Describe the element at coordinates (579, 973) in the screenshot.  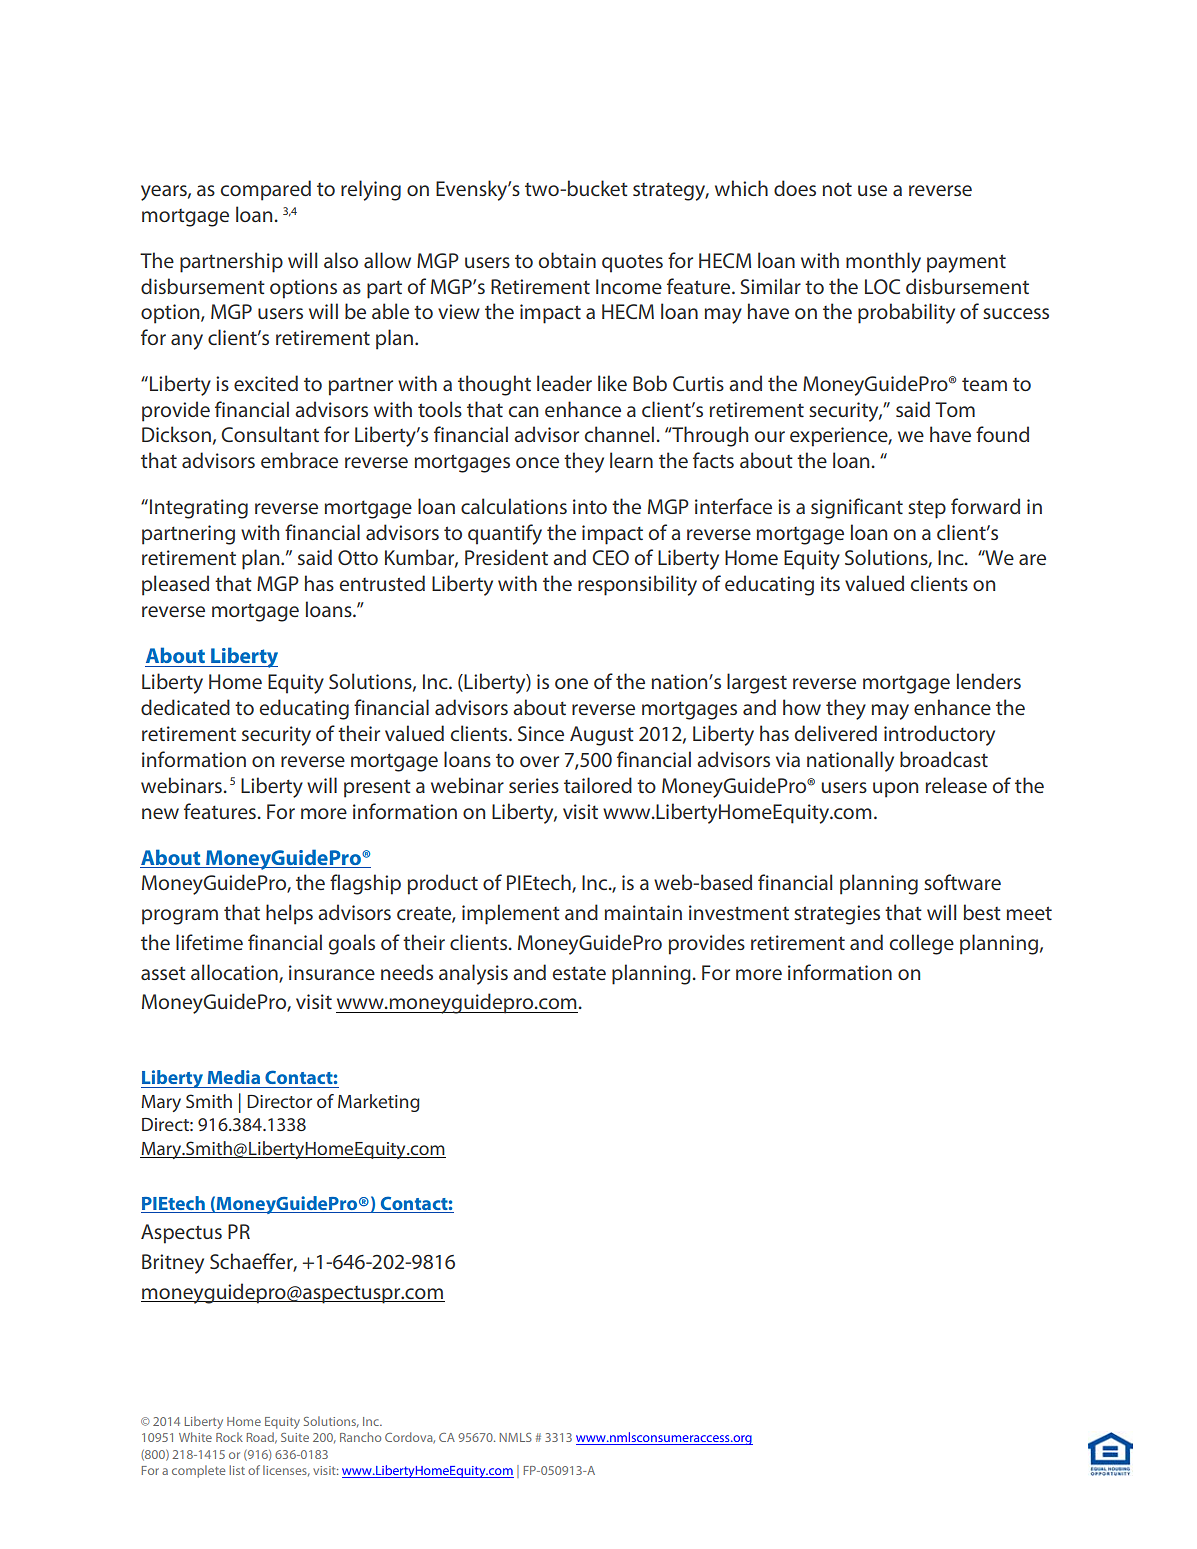
I see `estate` at that location.
